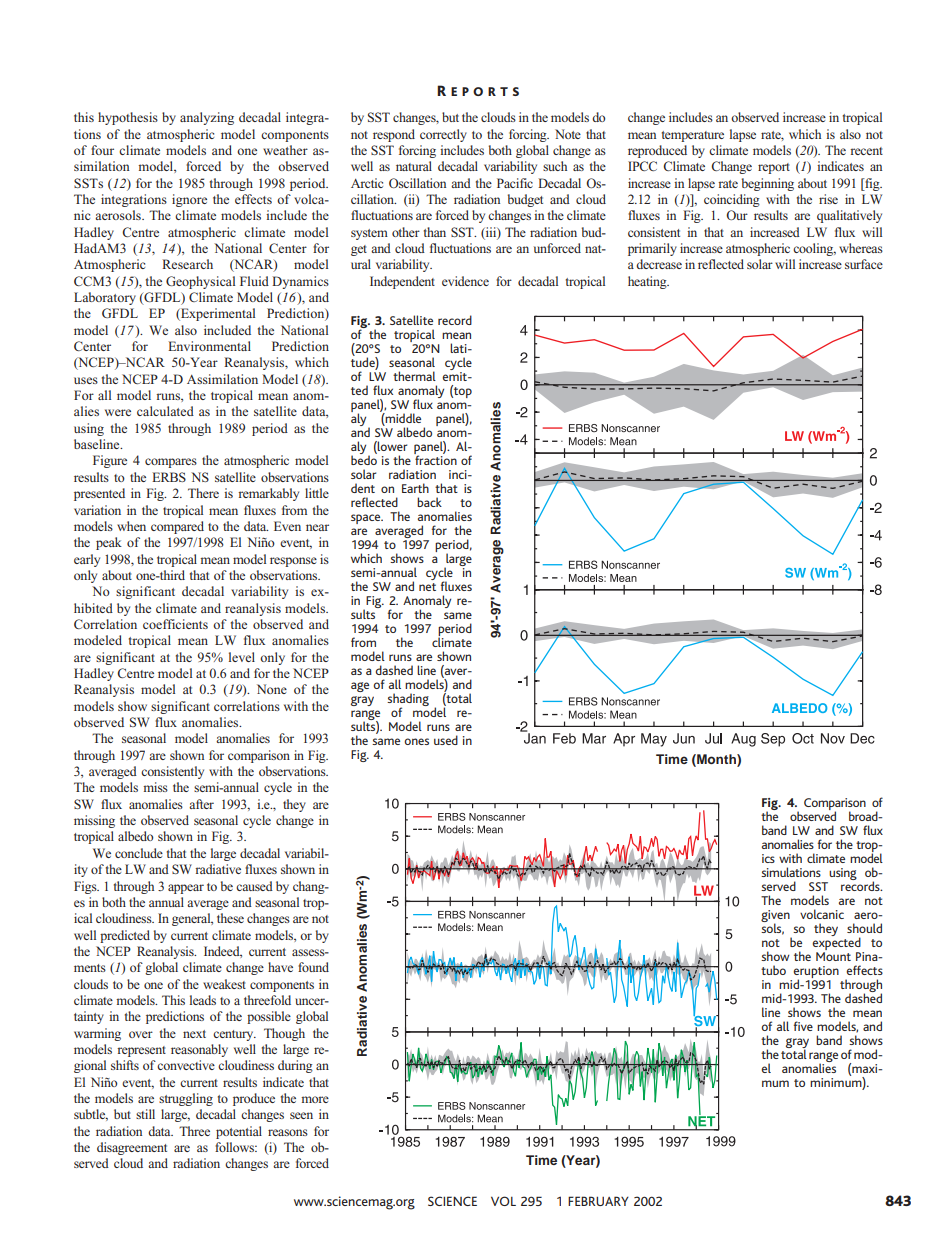 The height and width of the document is (1233, 952). What do you see at coordinates (132, 1148) in the document?
I see `disagreement` at bounding box center [132, 1148].
